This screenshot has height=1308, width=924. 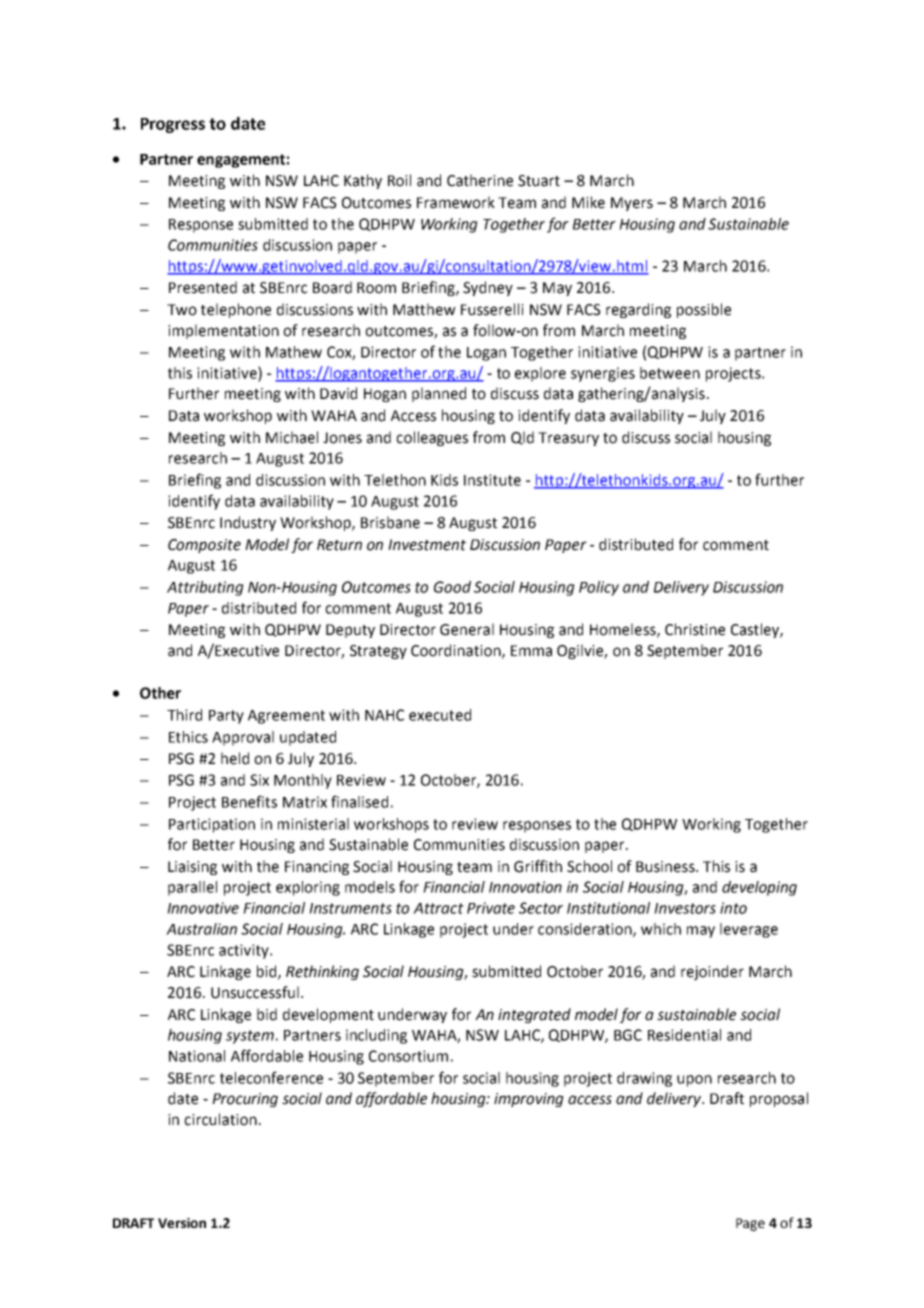 What do you see at coordinates (666, 867) in the screenshot?
I see `Business` at bounding box center [666, 867].
